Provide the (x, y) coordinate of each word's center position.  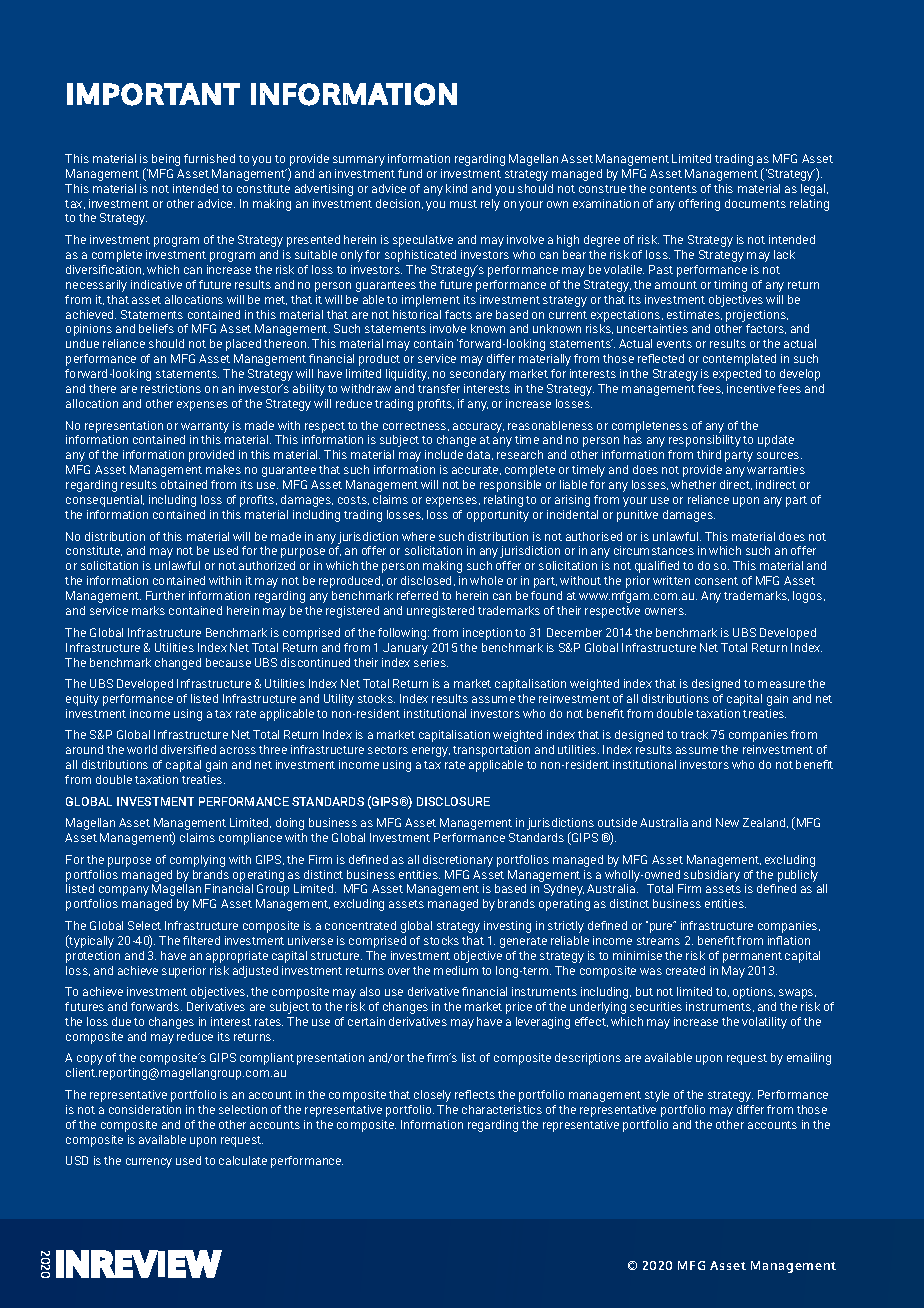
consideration (145, 1109)
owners (665, 611)
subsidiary (712, 876)
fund (410, 173)
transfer (439, 388)
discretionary (458, 861)
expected (737, 375)
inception (487, 634)
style (657, 1096)
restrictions (171, 388)
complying (197, 861)
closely (432, 1096)
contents (673, 189)
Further (165, 595)
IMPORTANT (153, 94)
